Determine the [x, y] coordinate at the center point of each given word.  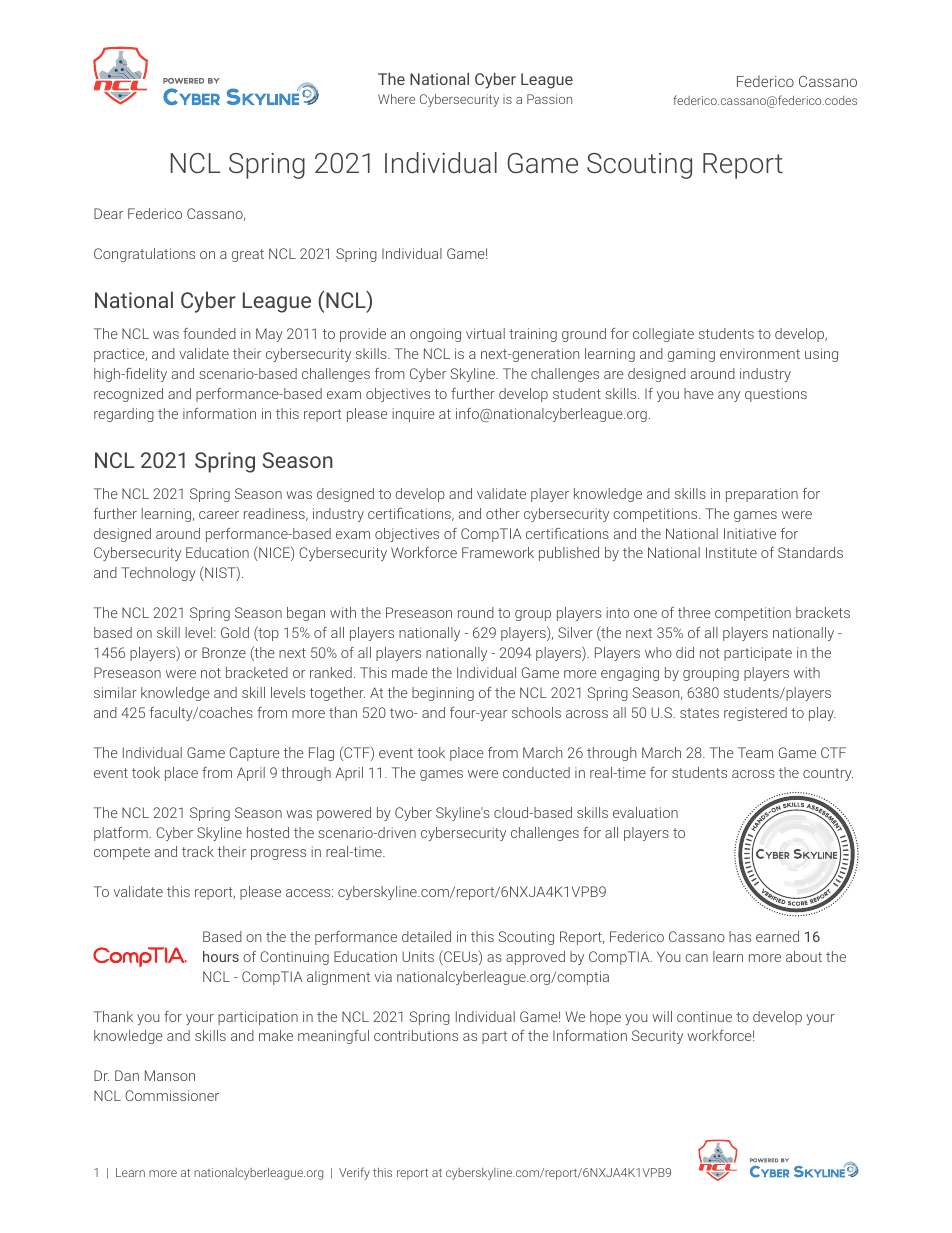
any [729, 396]
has [740, 936]
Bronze [224, 652]
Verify [354, 1173]
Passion [549, 99]
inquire [413, 415]
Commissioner [172, 1095]
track [198, 851]
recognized [128, 395]
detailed [426, 936]
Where [396, 99]
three [694, 612]
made [410, 672]
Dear [108, 213]
